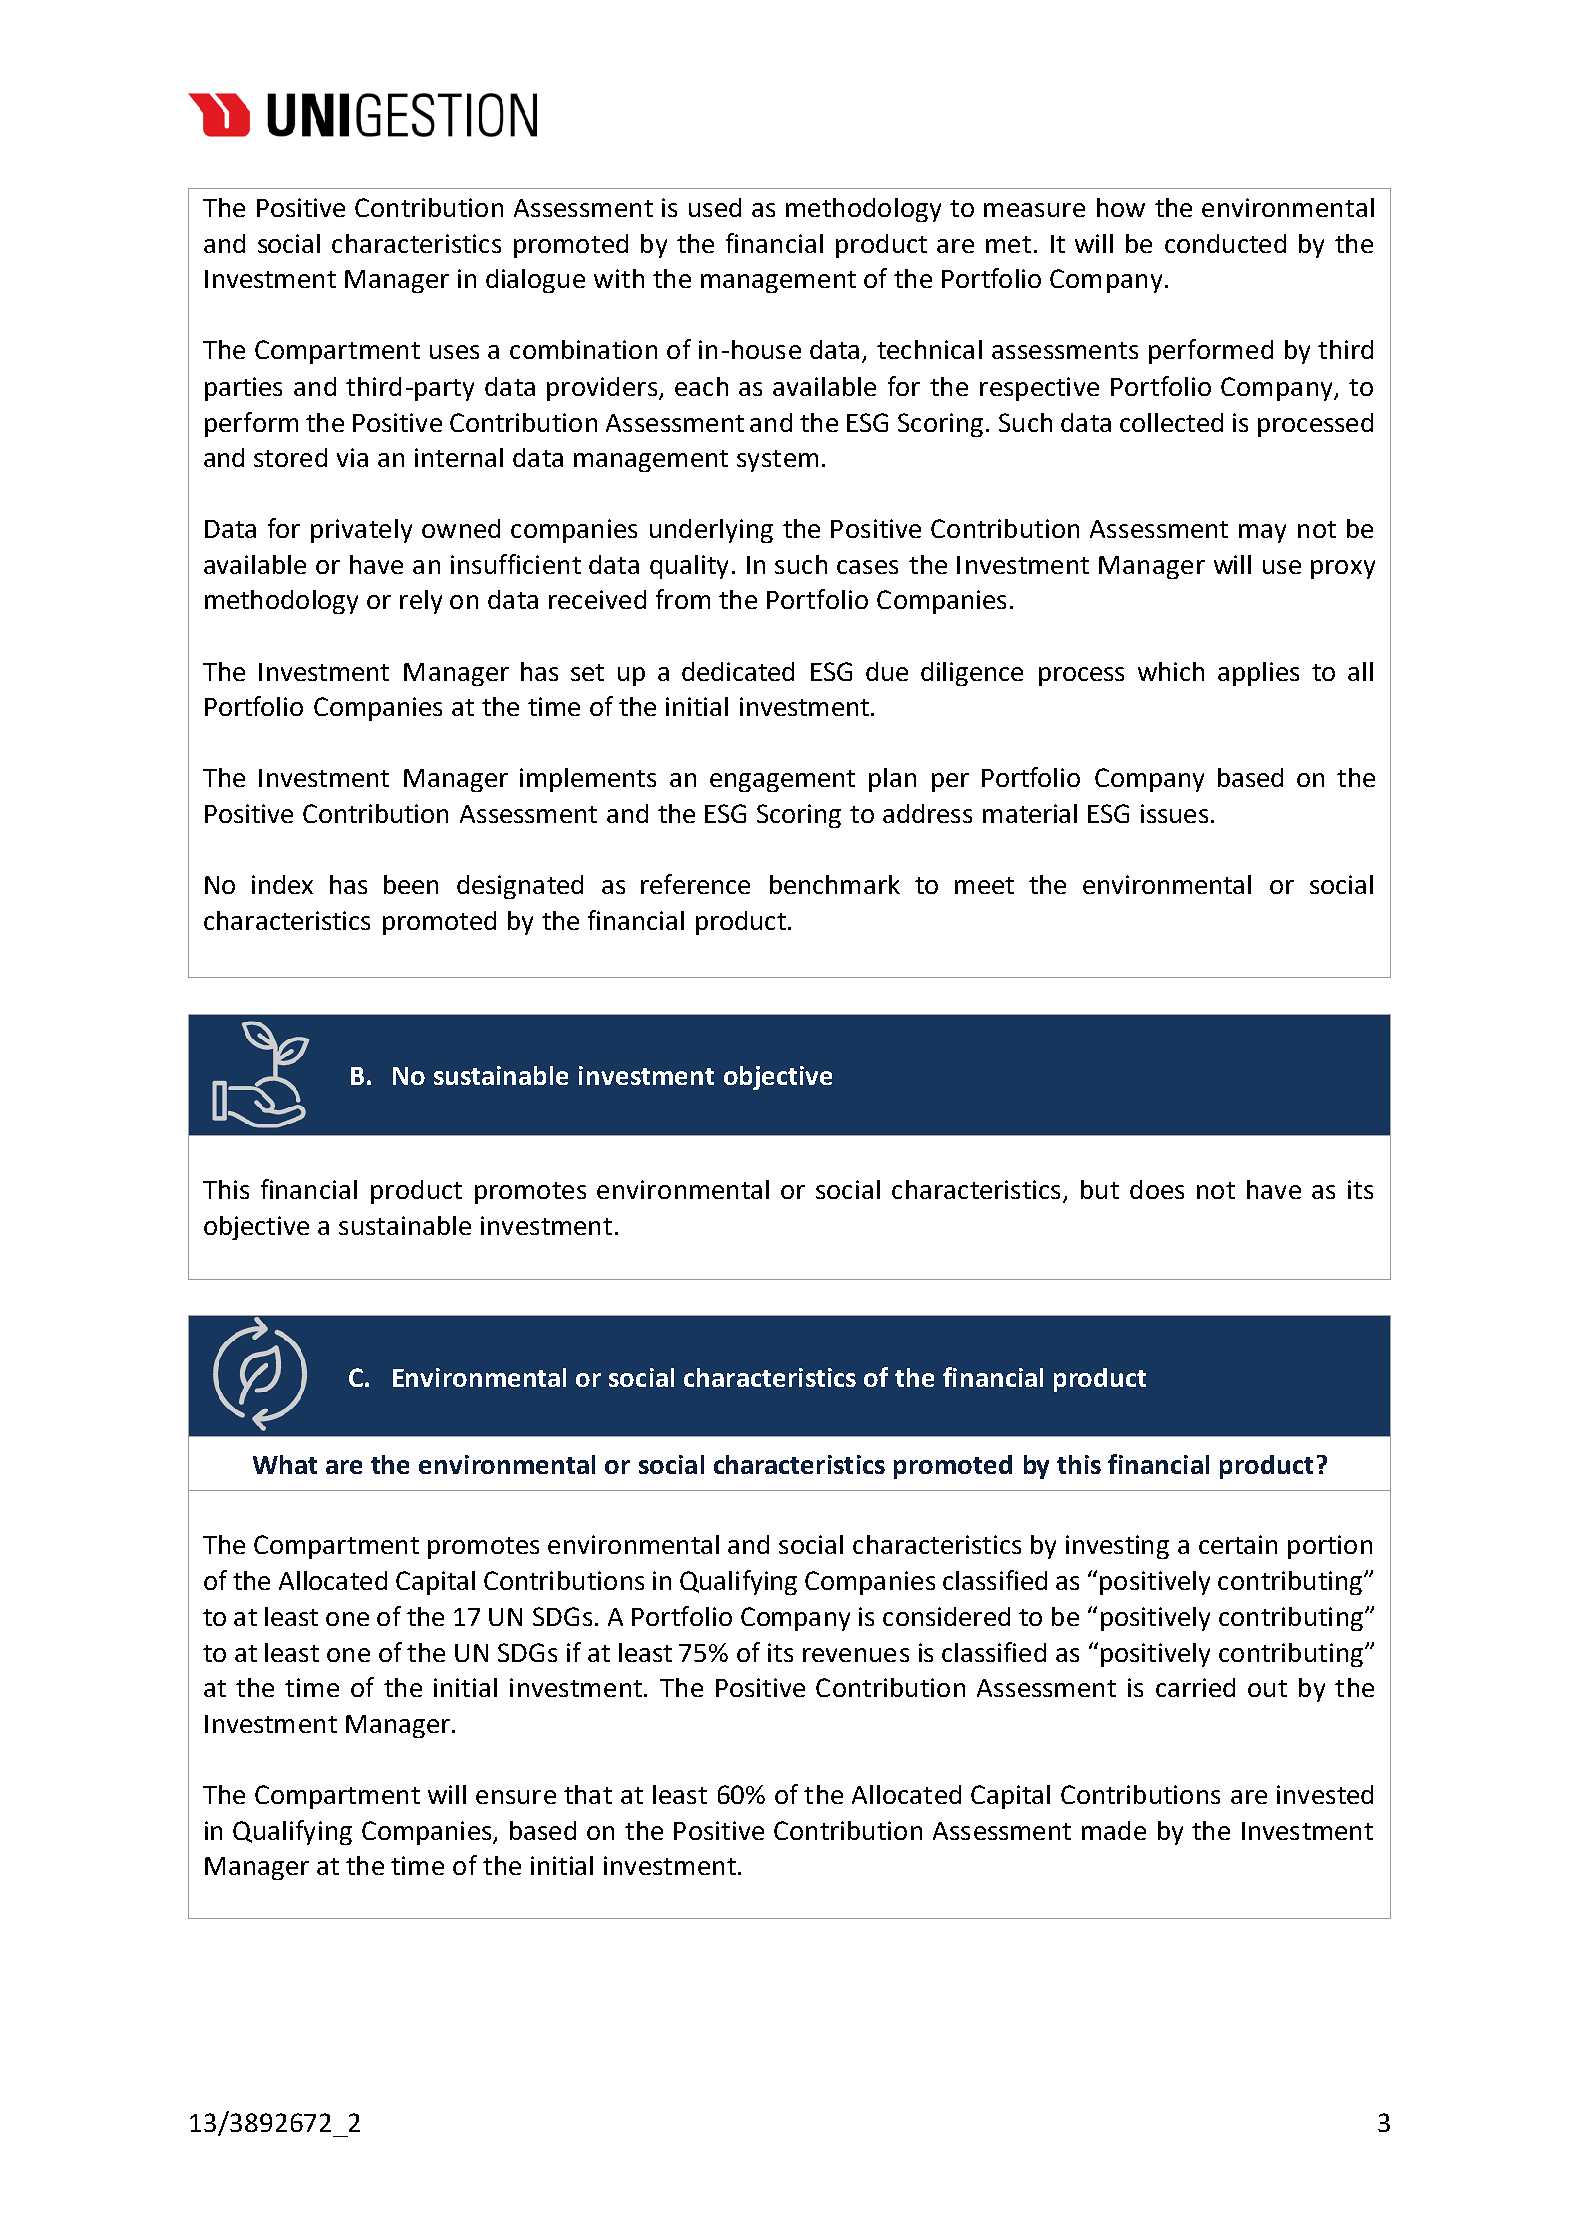 The width and height of the image is (1579, 2232). I want to click on conducted, so click(1225, 243).
